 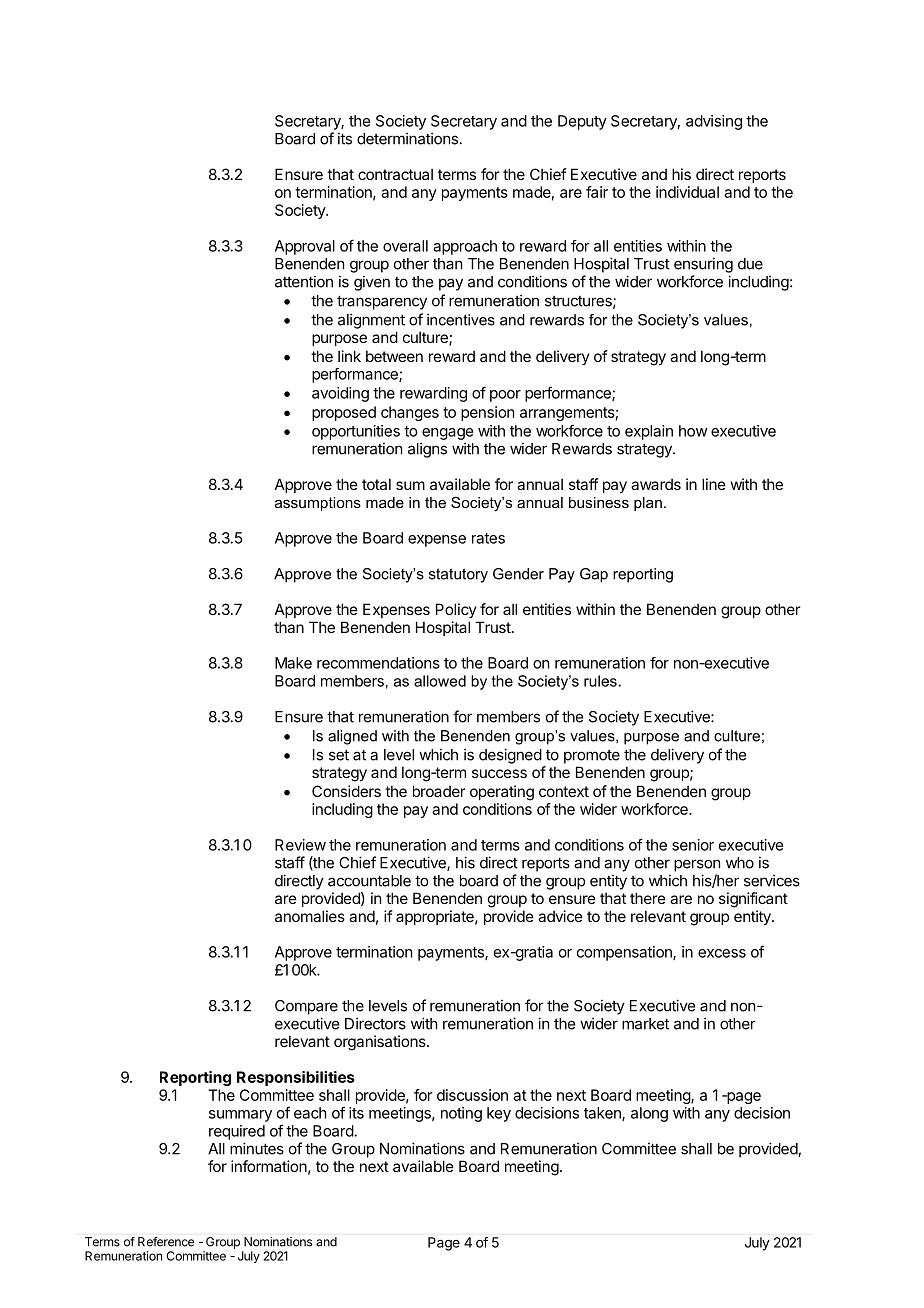 I want to click on noting, so click(x=461, y=1114).
